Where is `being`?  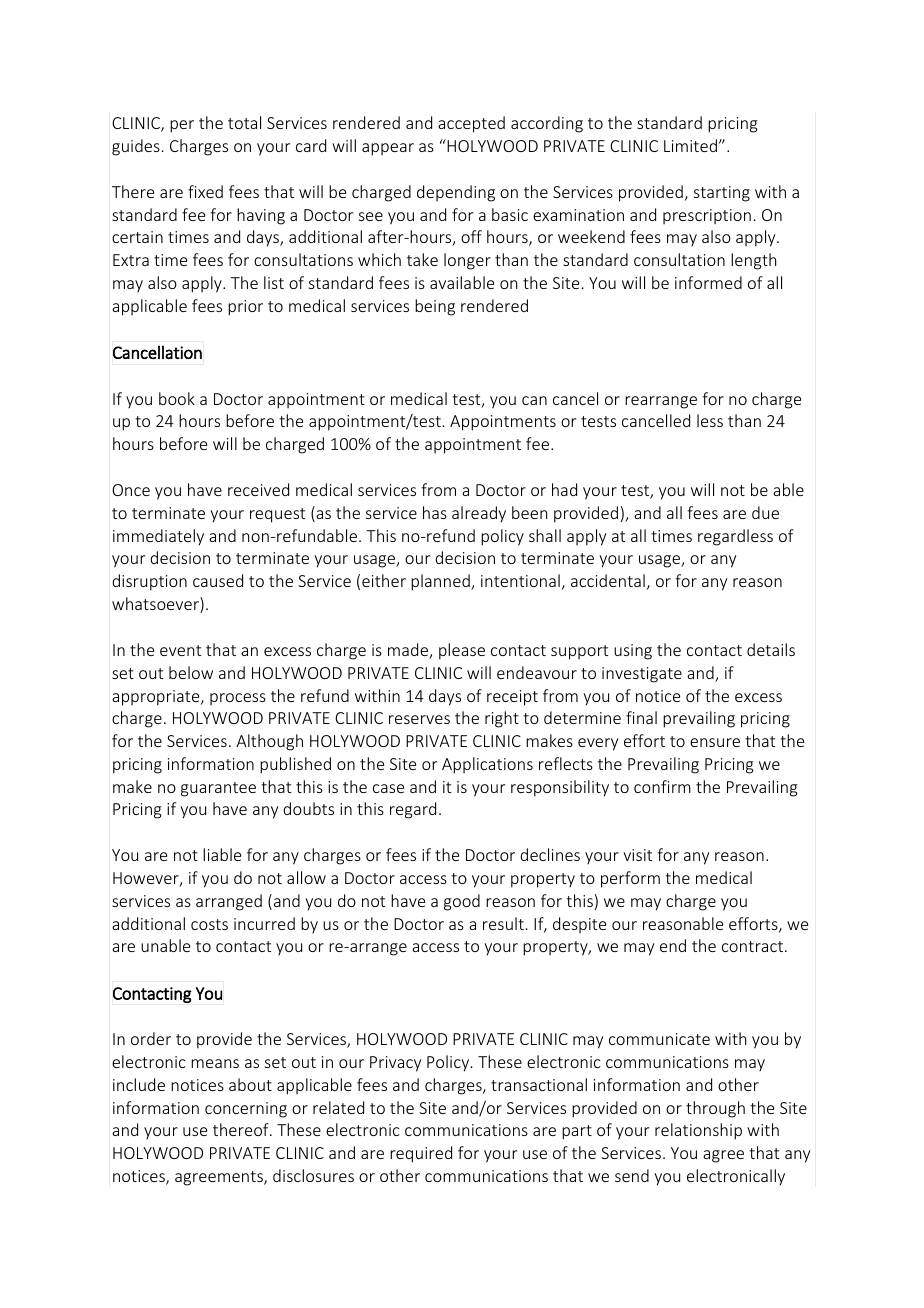
being is located at coordinates (435, 307).
